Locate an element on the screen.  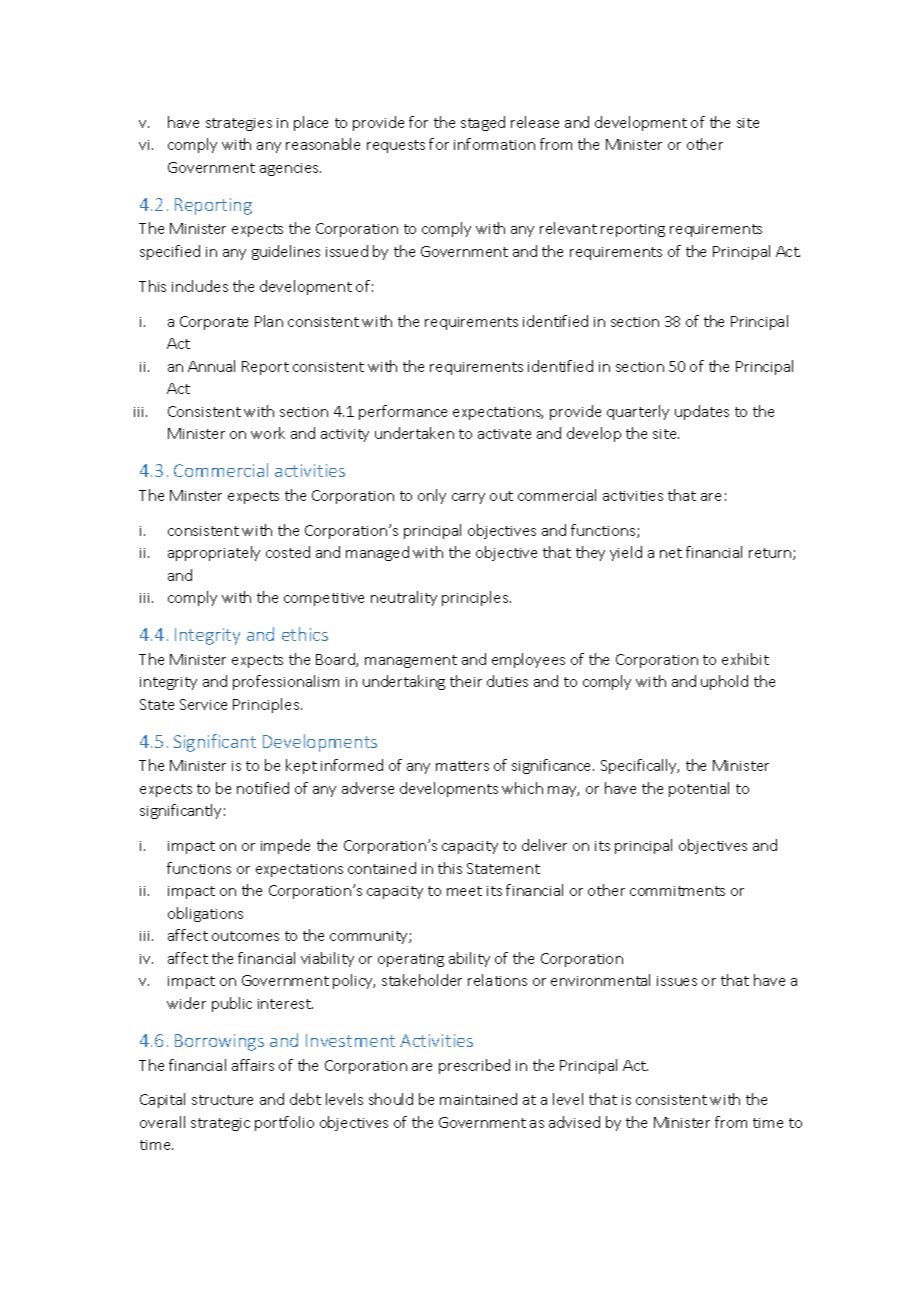
structure is located at coordinates (222, 1100).
